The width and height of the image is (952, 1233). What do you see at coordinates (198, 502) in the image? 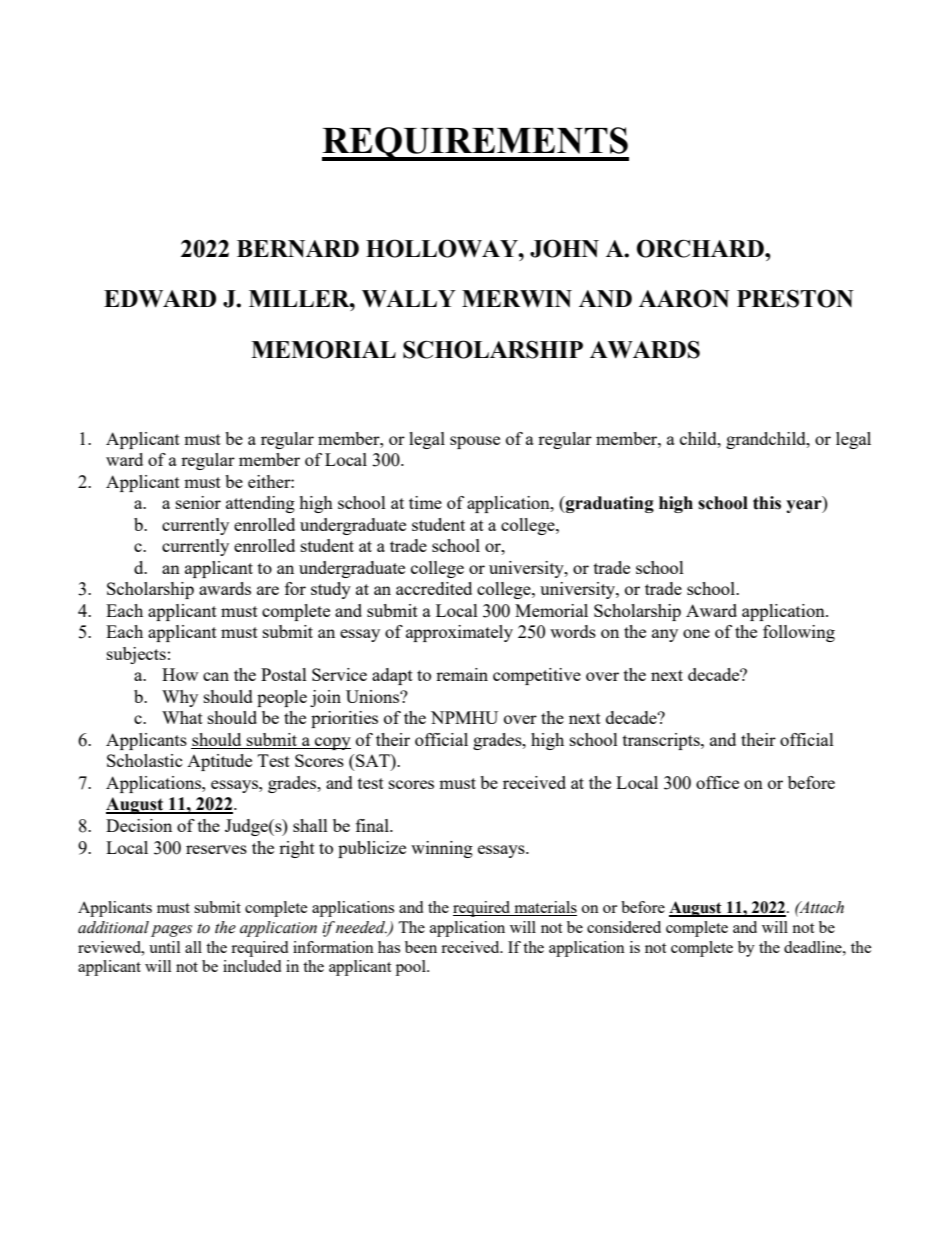
I see `senior` at bounding box center [198, 502].
